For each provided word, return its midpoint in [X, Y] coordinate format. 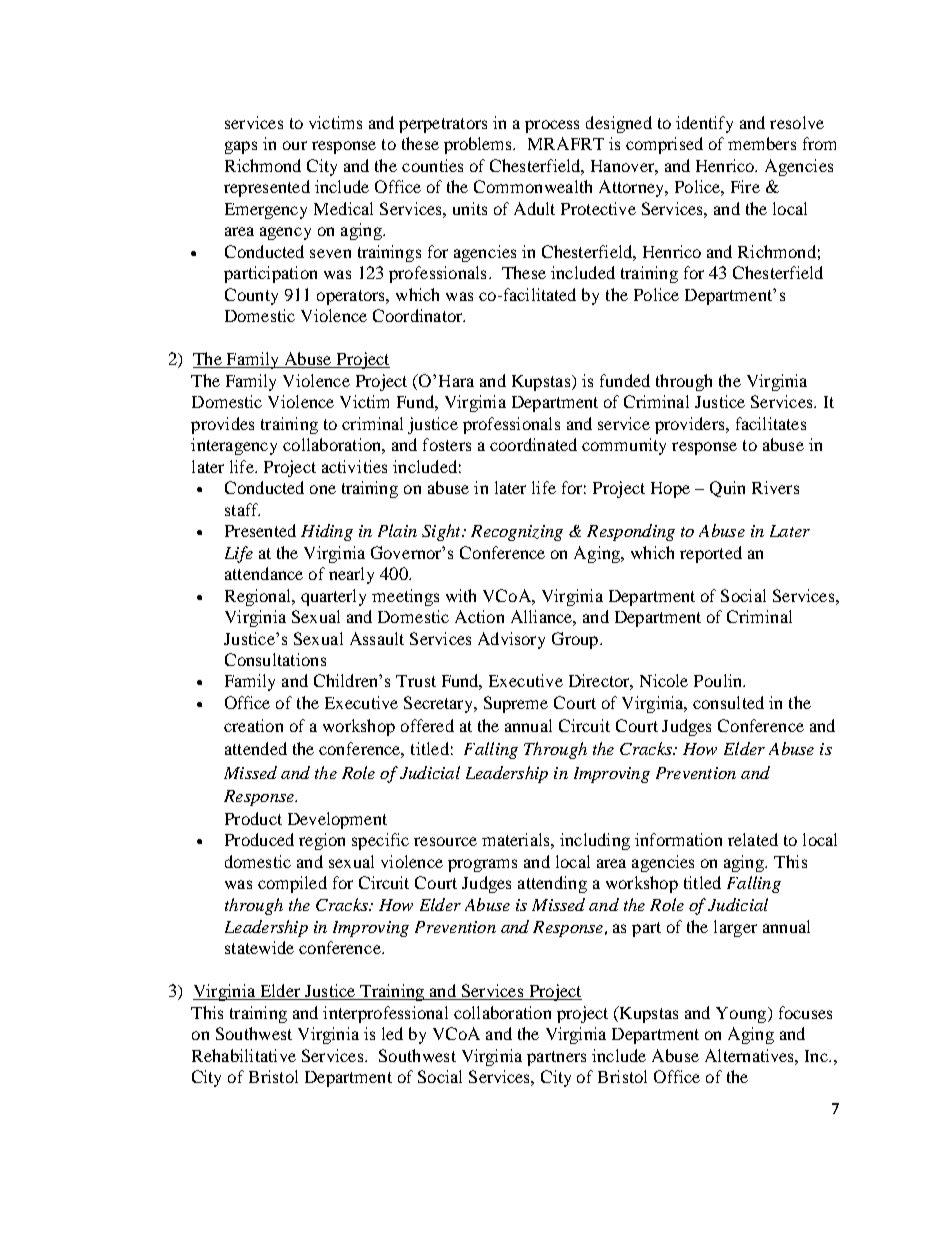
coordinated [533, 444]
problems [479, 145]
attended [256, 748]
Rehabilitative [244, 1055]
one [323, 489]
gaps [241, 147]
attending [552, 884]
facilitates [771, 423]
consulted [728, 702]
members [762, 143]
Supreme [516, 704]
